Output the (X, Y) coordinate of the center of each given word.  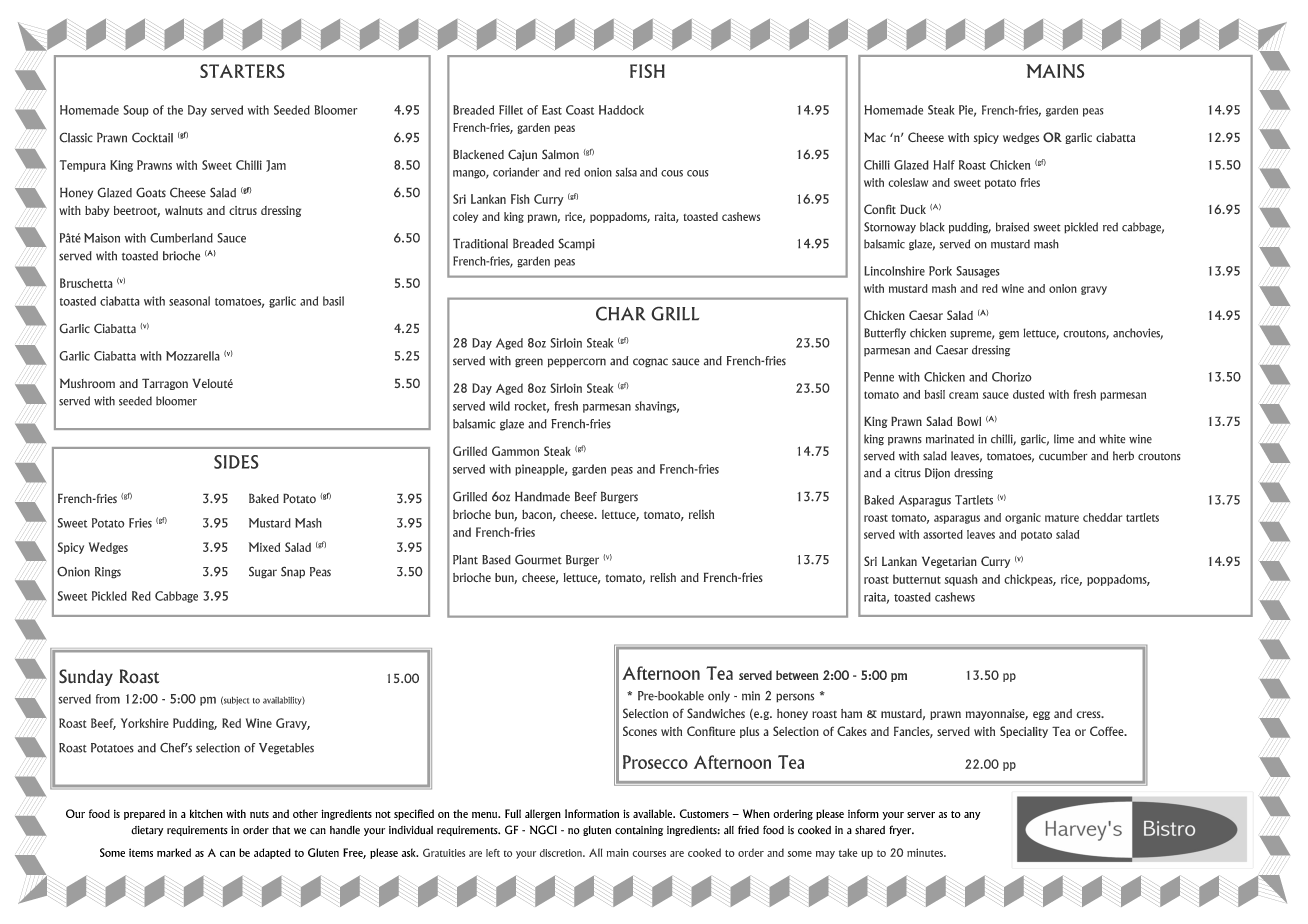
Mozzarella (193, 356)
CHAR (620, 313)
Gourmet (538, 559)
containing (639, 831)
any (972, 816)
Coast (580, 110)
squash (961, 580)
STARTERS (242, 71)
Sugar (263, 572)
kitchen (206, 813)
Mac (875, 137)
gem (1009, 335)
